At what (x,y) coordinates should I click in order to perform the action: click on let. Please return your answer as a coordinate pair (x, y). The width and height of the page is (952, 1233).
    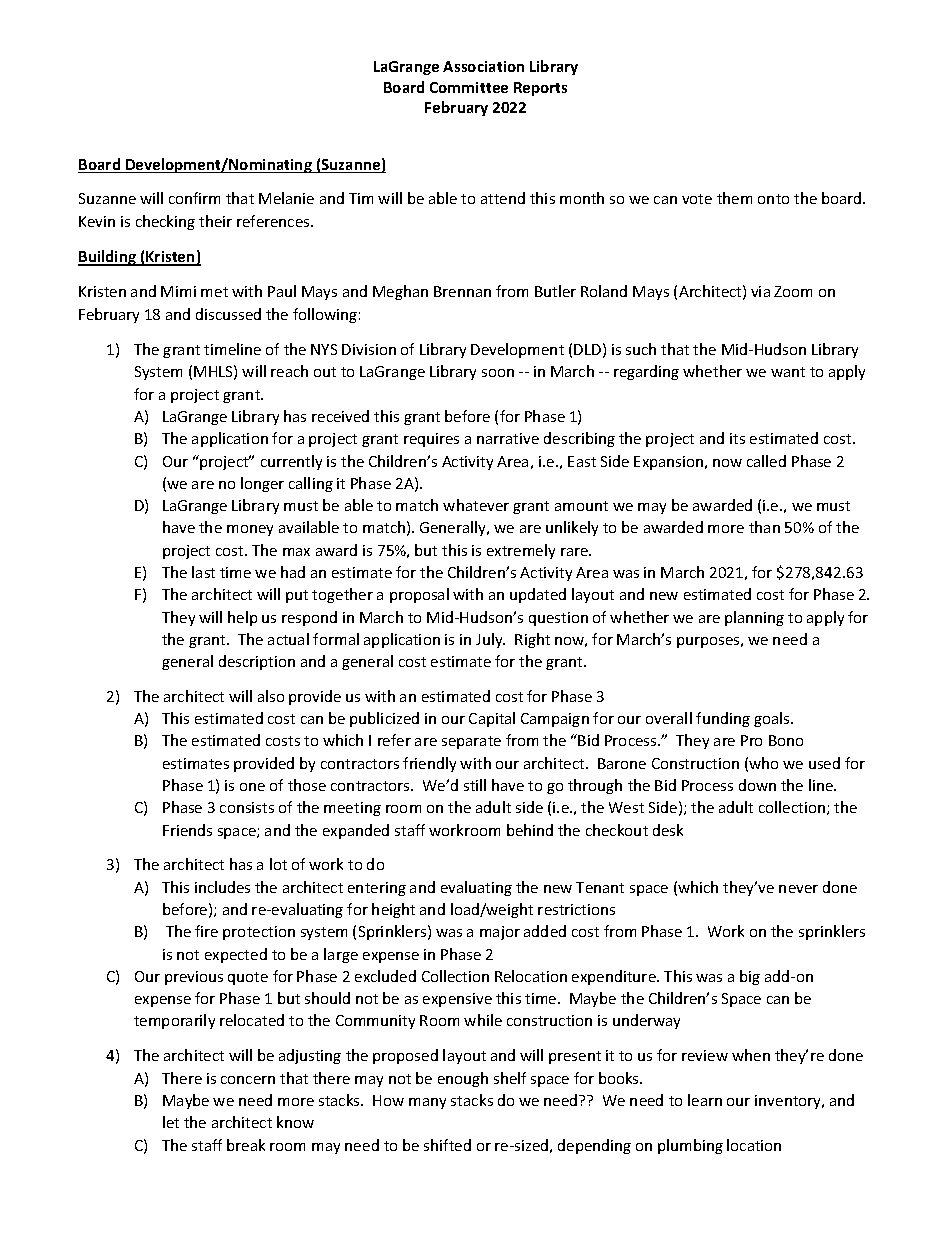
    Looking at the image, I should click on (171, 1122).
